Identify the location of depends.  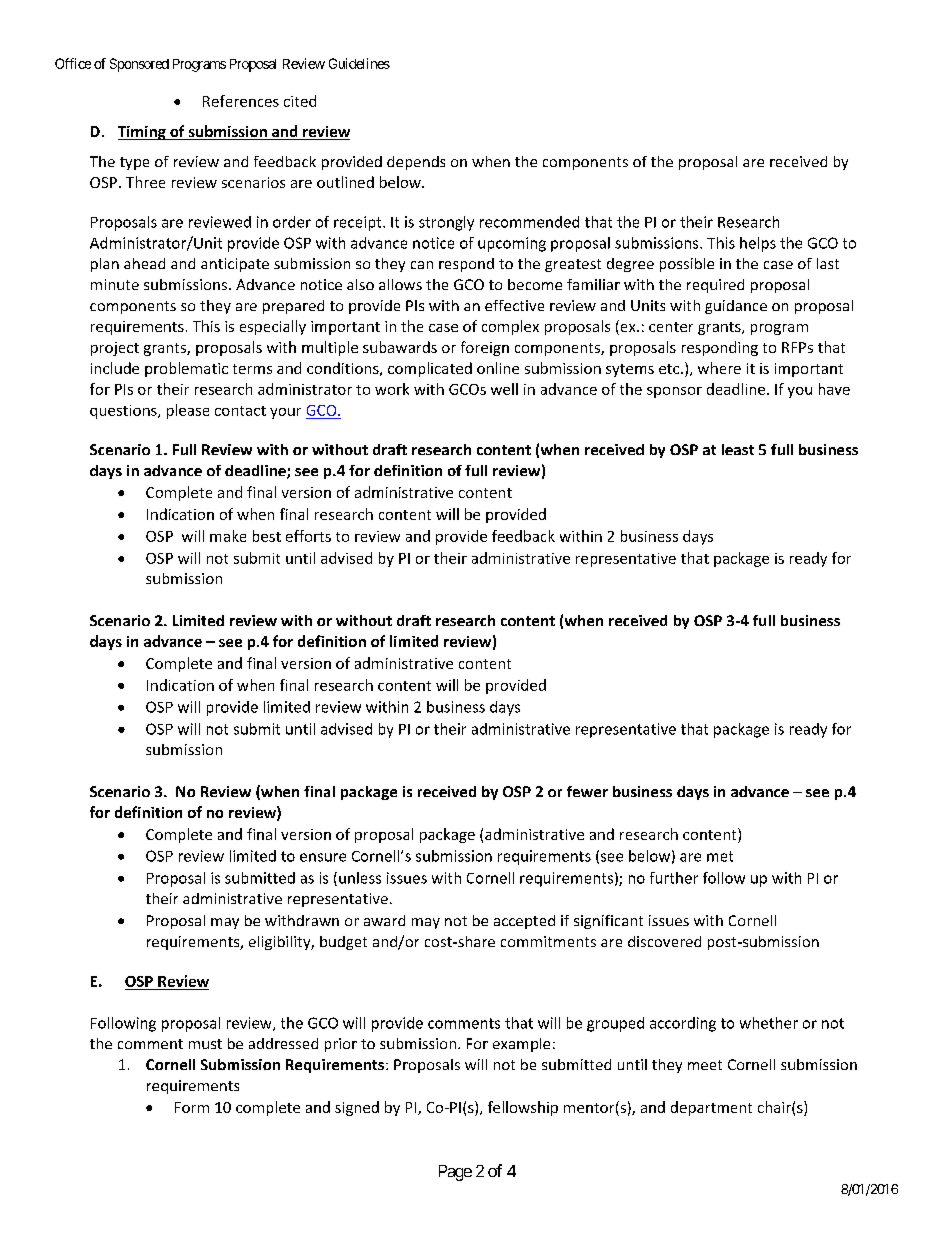
(416, 163).
